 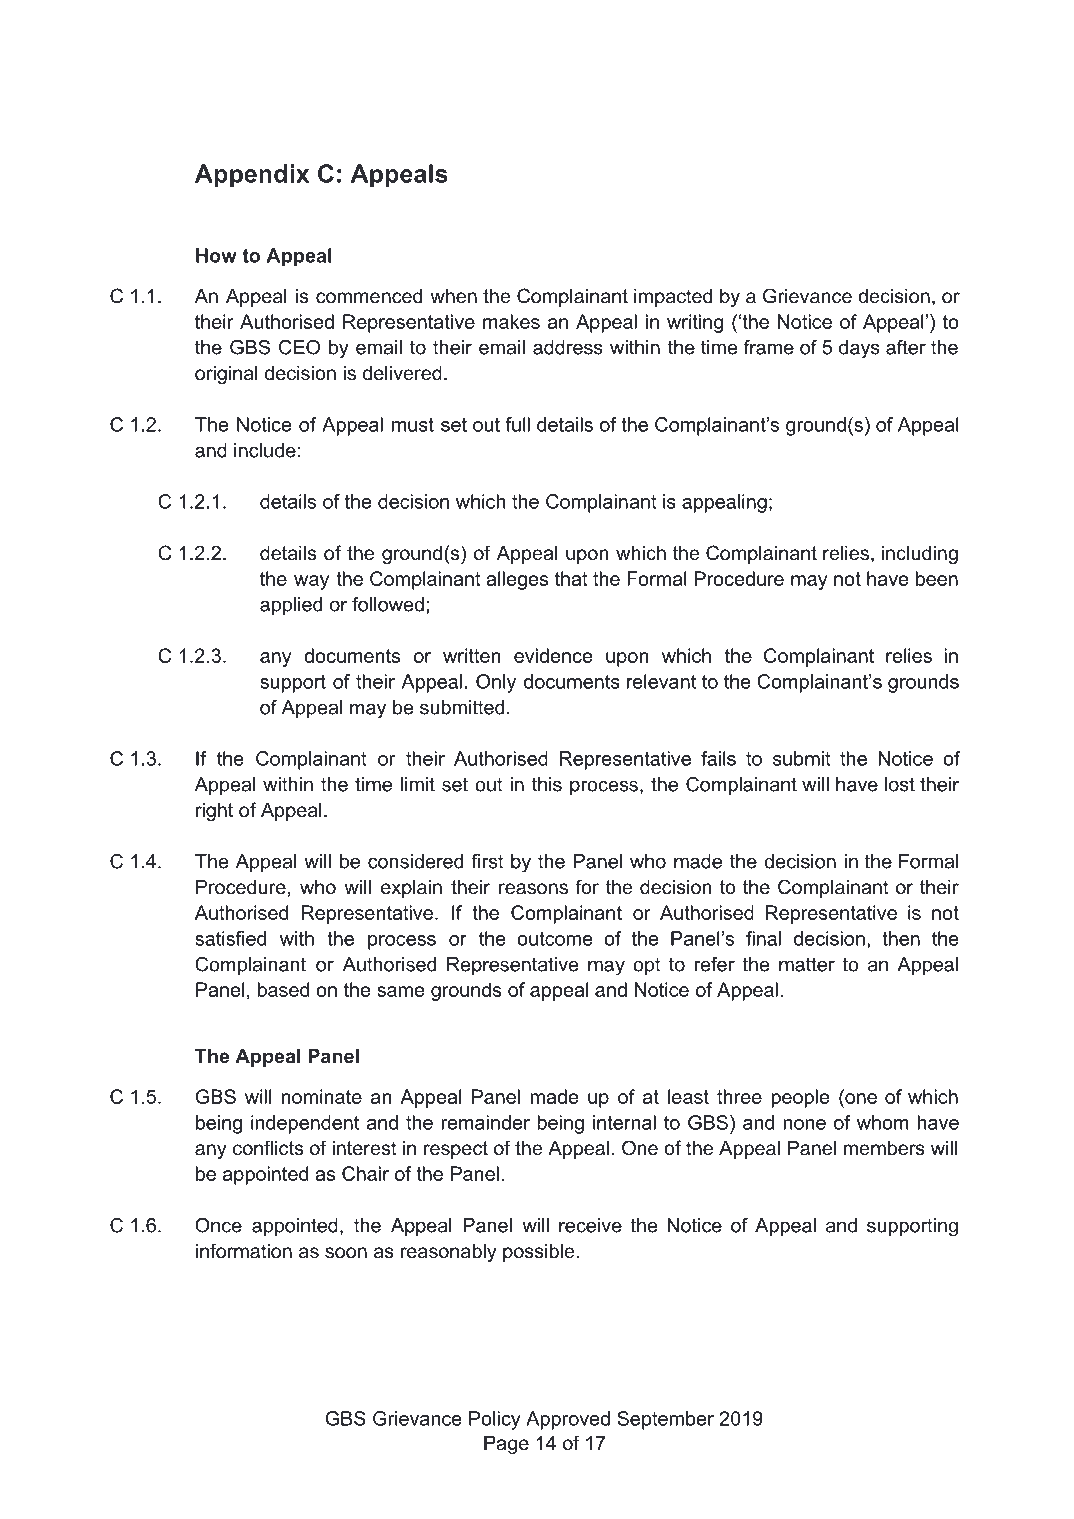 What do you see at coordinates (859, 349) in the page?
I see `days` at bounding box center [859, 349].
